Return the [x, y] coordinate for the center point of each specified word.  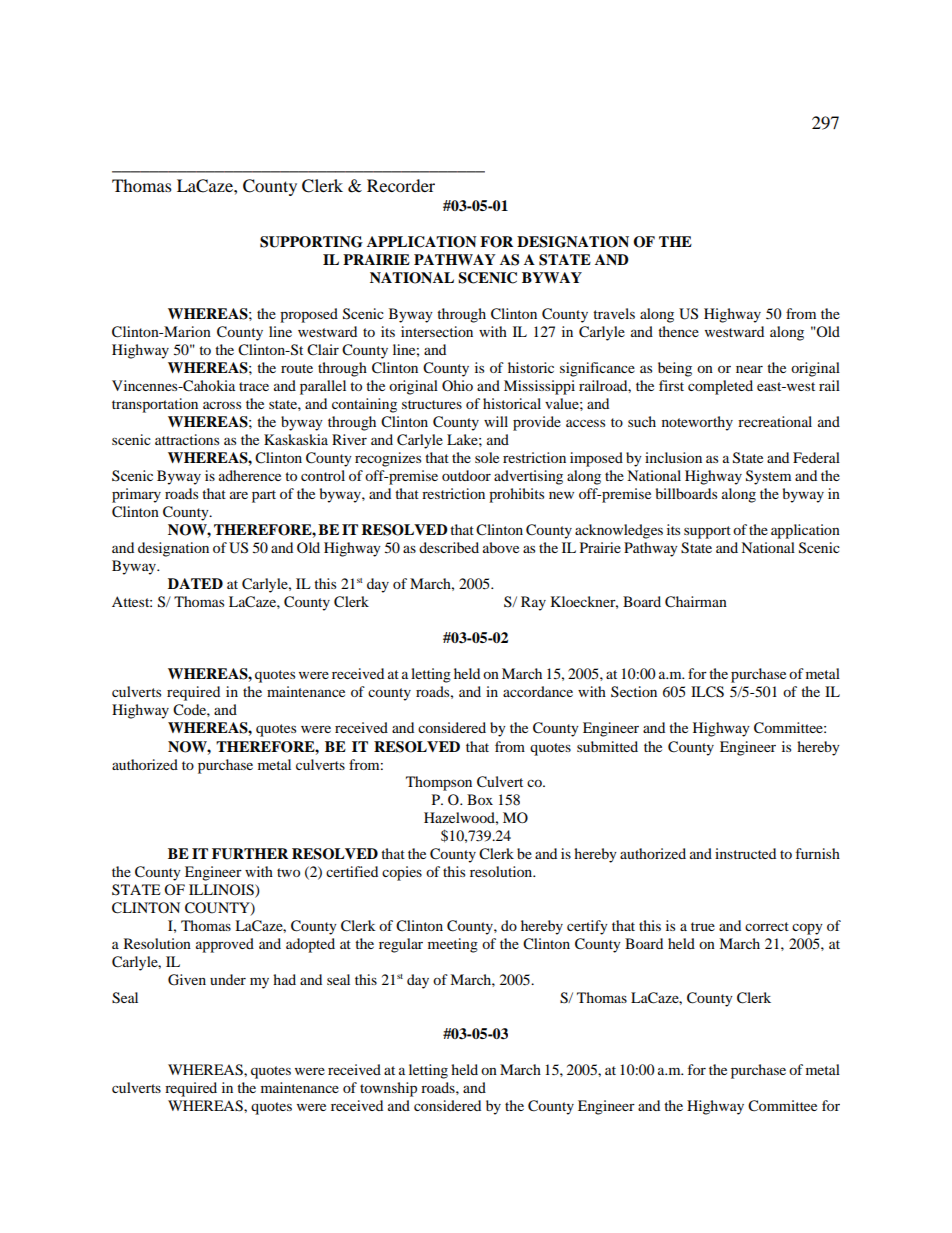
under [228, 979]
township [388, 1089]
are [239, 495]
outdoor [466, 475]
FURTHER [250, 854]
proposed [309, 315]
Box [480, 799]
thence [678, 331]
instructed [745, 853]
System [768, 477]
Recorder [401, 185]
